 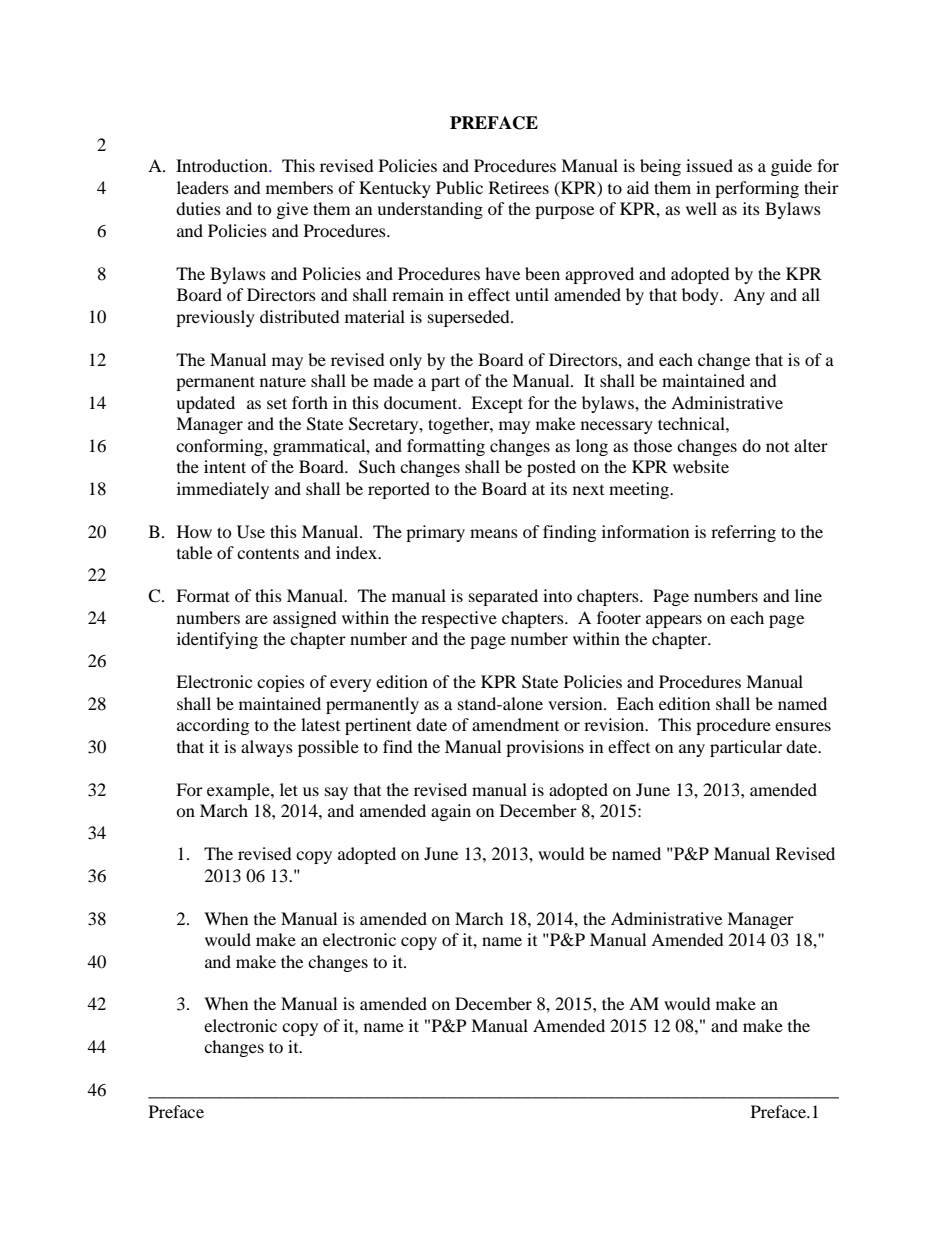 What do you see at coordinates (808, 595) in the page?
I see `line` at bounding box center [808, 595].
